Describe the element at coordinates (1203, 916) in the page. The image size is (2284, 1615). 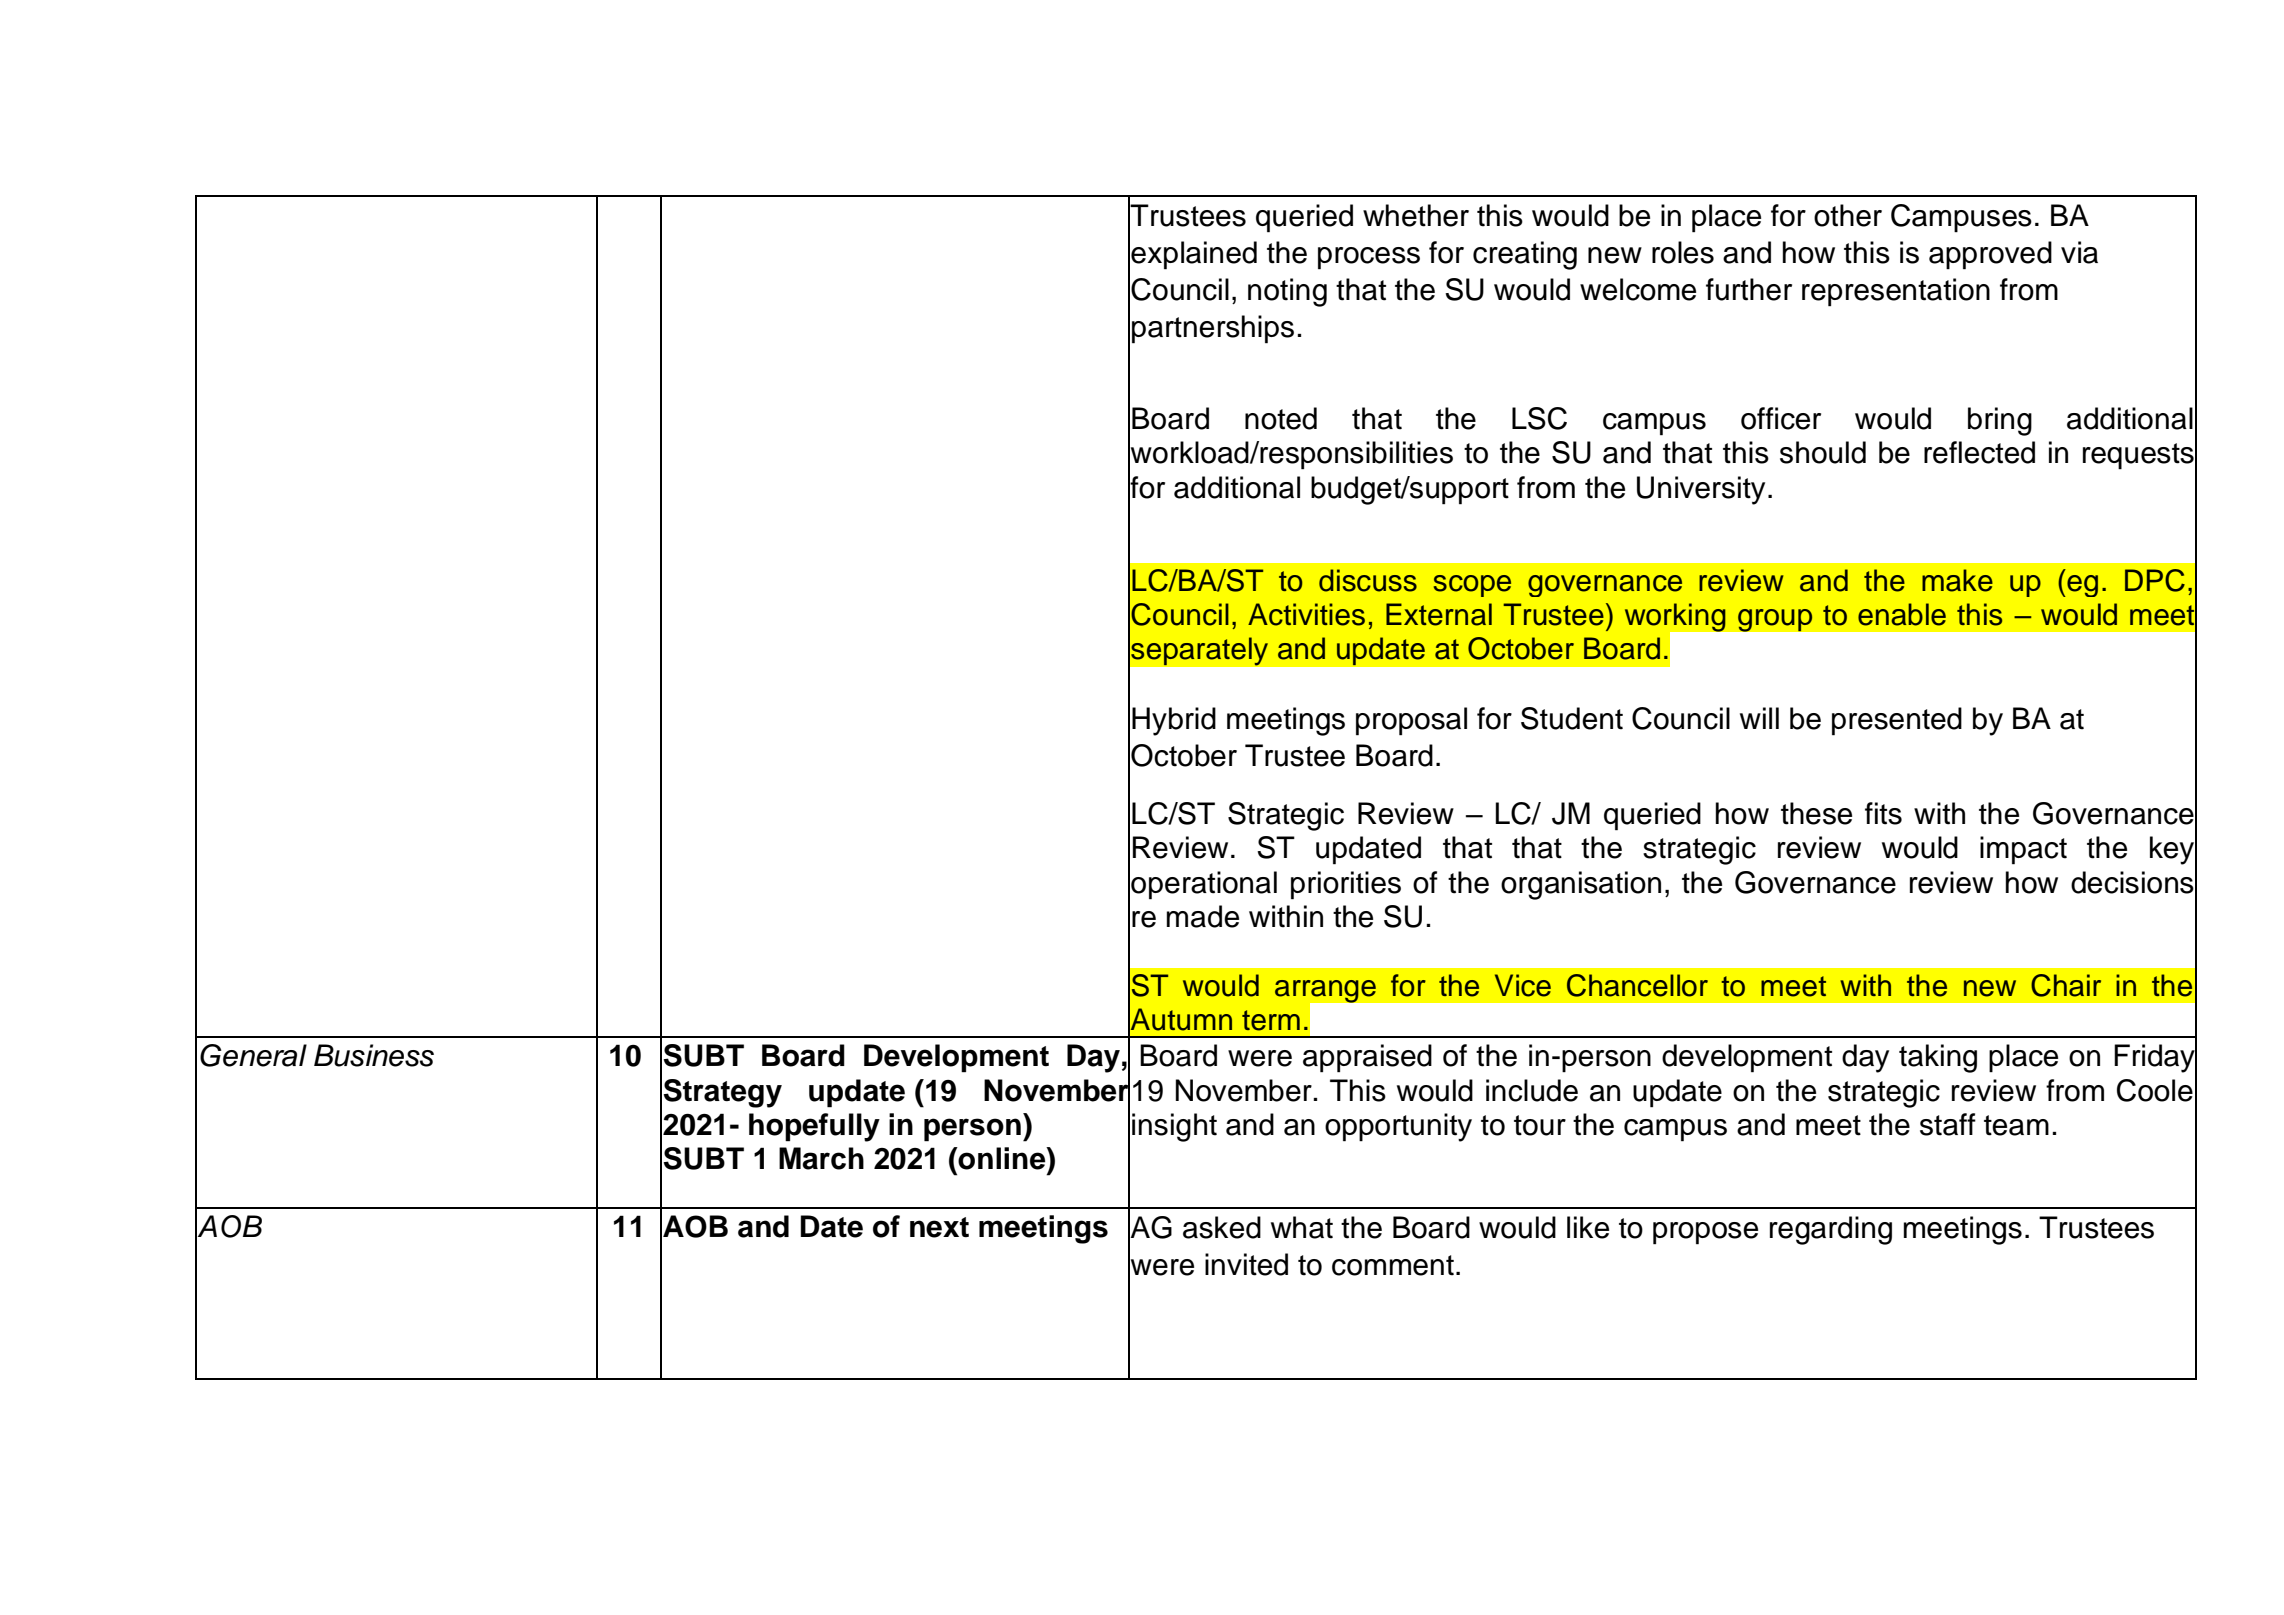
I see `made` at that location.
